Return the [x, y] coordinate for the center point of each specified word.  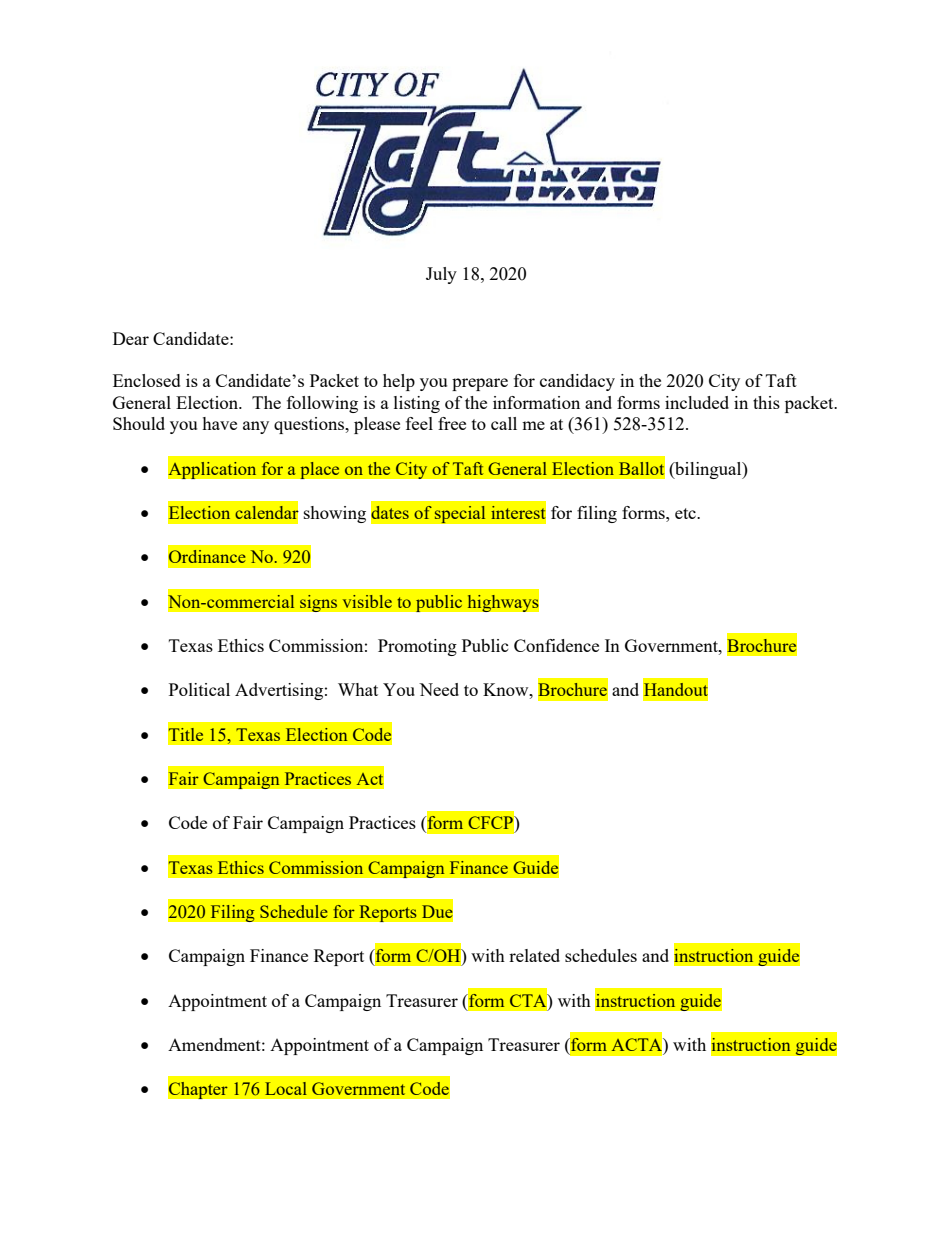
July [441, 275]
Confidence [556, 645]
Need [439, 689]
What [358, 689]
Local [286, 1088]
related [534, 955]
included [697, 402]
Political [199, 689]
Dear [131, 338]
